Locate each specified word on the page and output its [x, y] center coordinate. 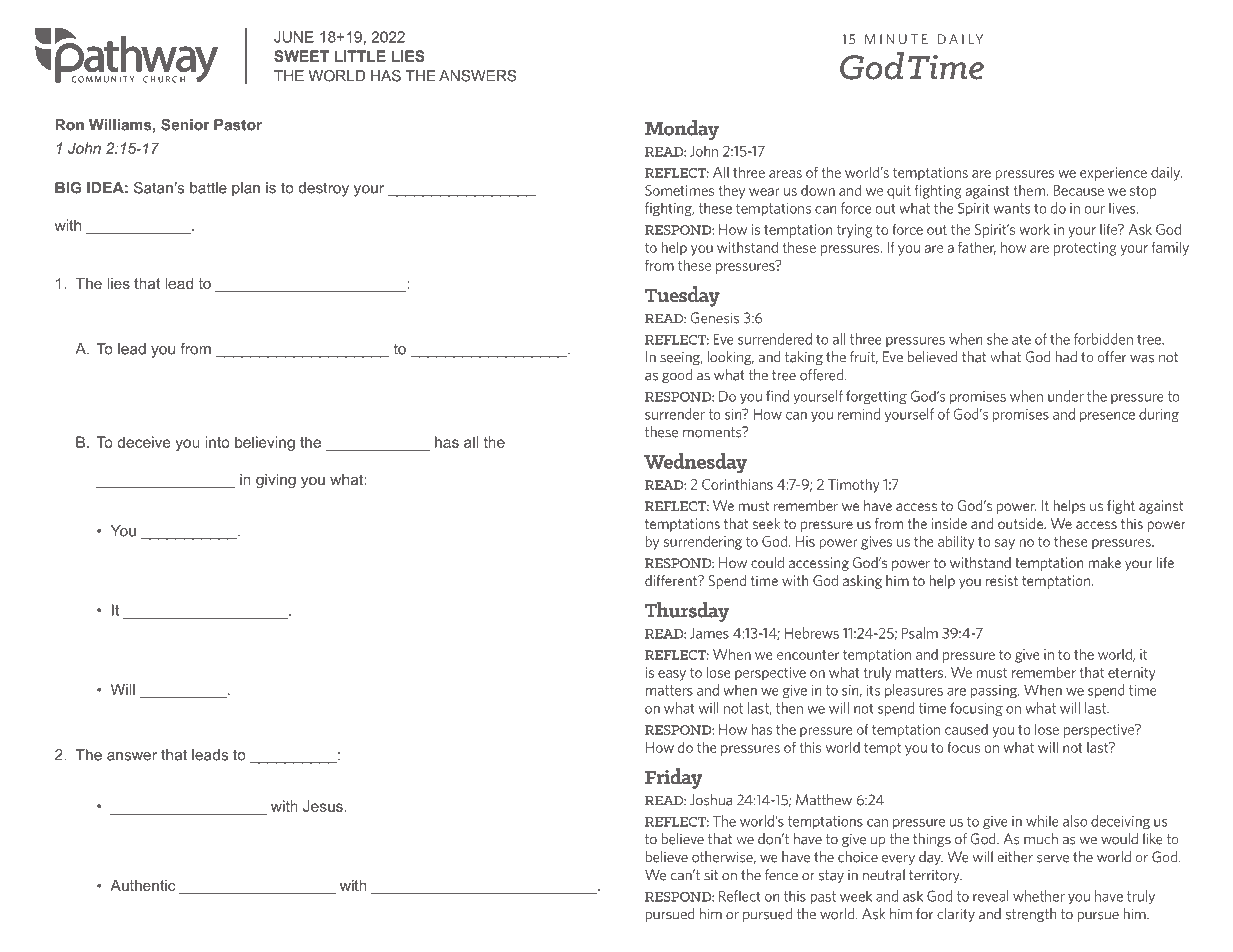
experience [1113, 174]
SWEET [301, 56]
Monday [682, 130]
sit [711, 875]
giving [276, 481]
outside [1022, 523]
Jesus [323, 806]
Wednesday [695, 463]
